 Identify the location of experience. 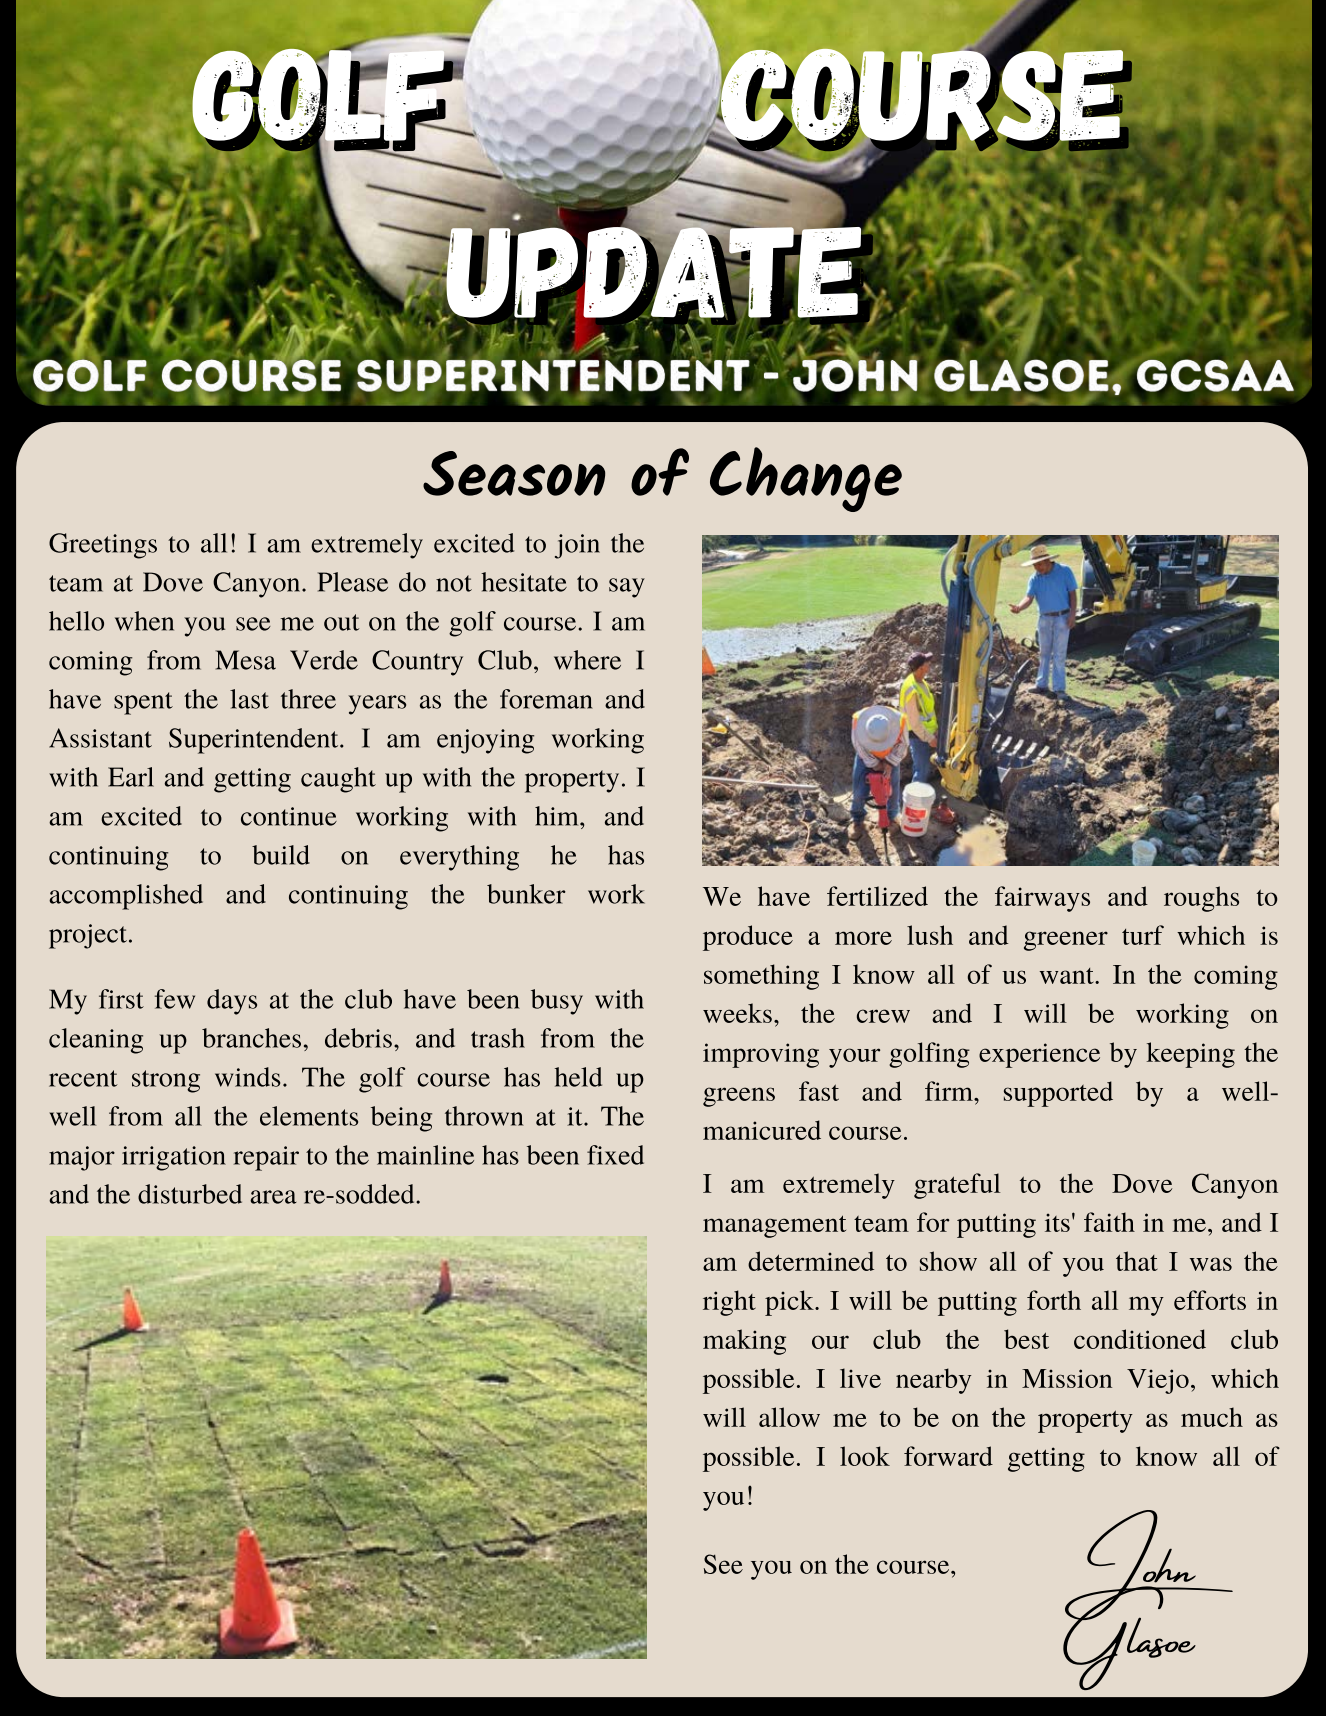
(1039, 1055).
